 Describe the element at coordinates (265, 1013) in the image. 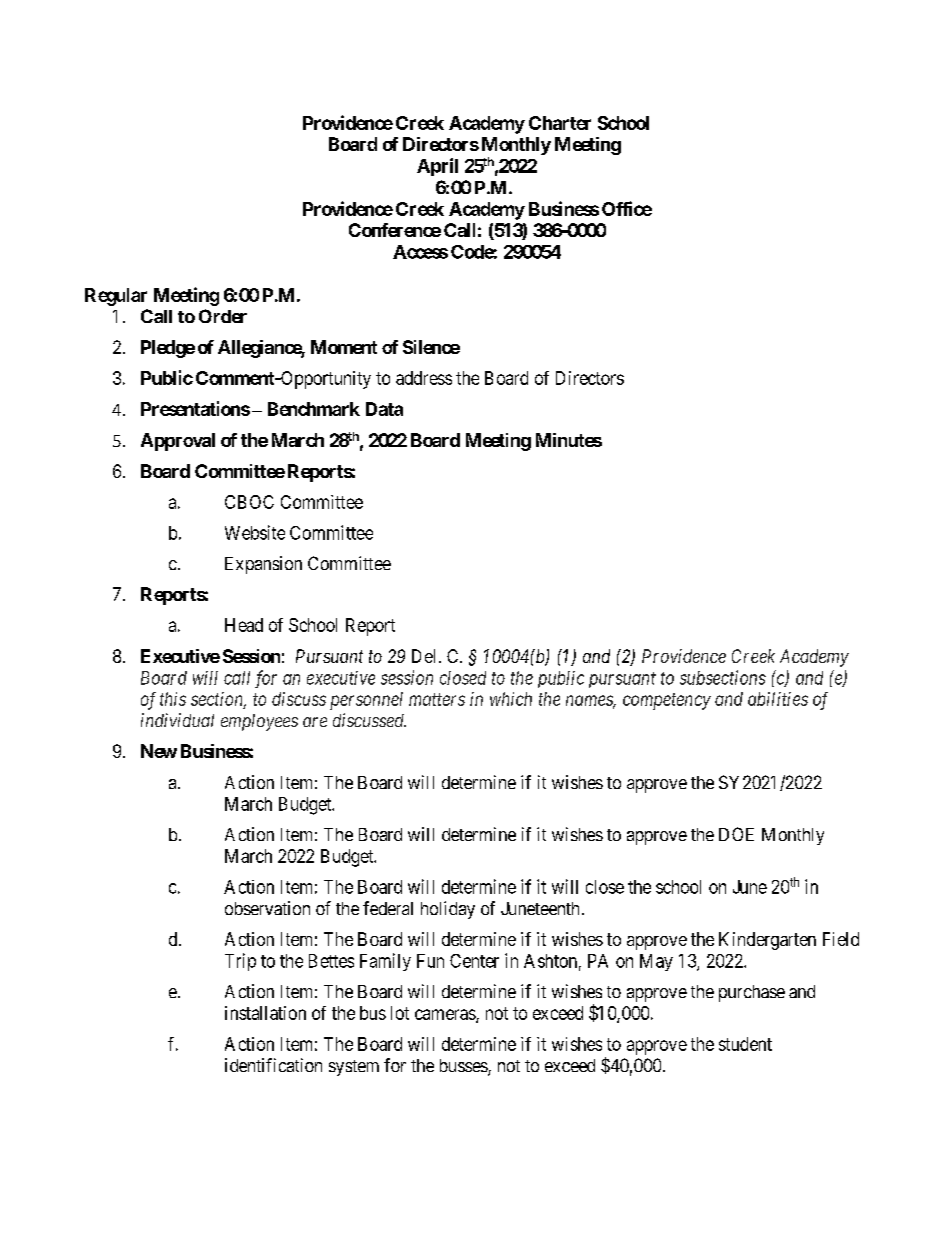

I see `installation` at that location.
